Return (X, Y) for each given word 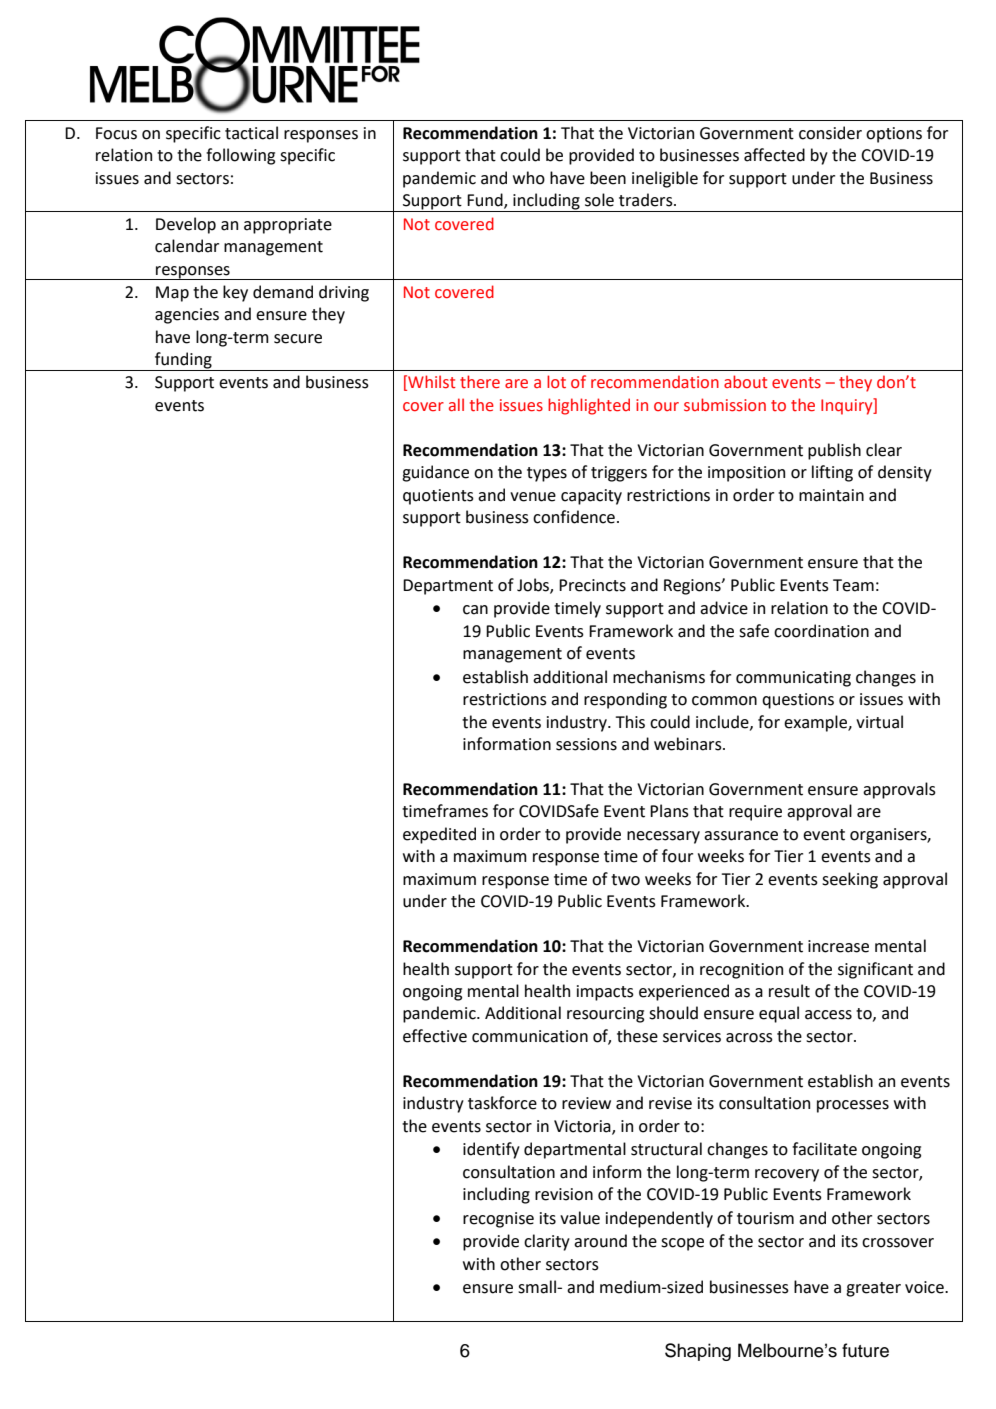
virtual (879, 722)
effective (435, 1036)
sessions (586, 744)
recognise (498, 1220)
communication (530, 1036)
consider (830, 133)
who (529, 178)
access (828, 1015)
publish (834, 451)
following (240, 156)
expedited (439, 835)
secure (298, 339)
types (547, 474)
